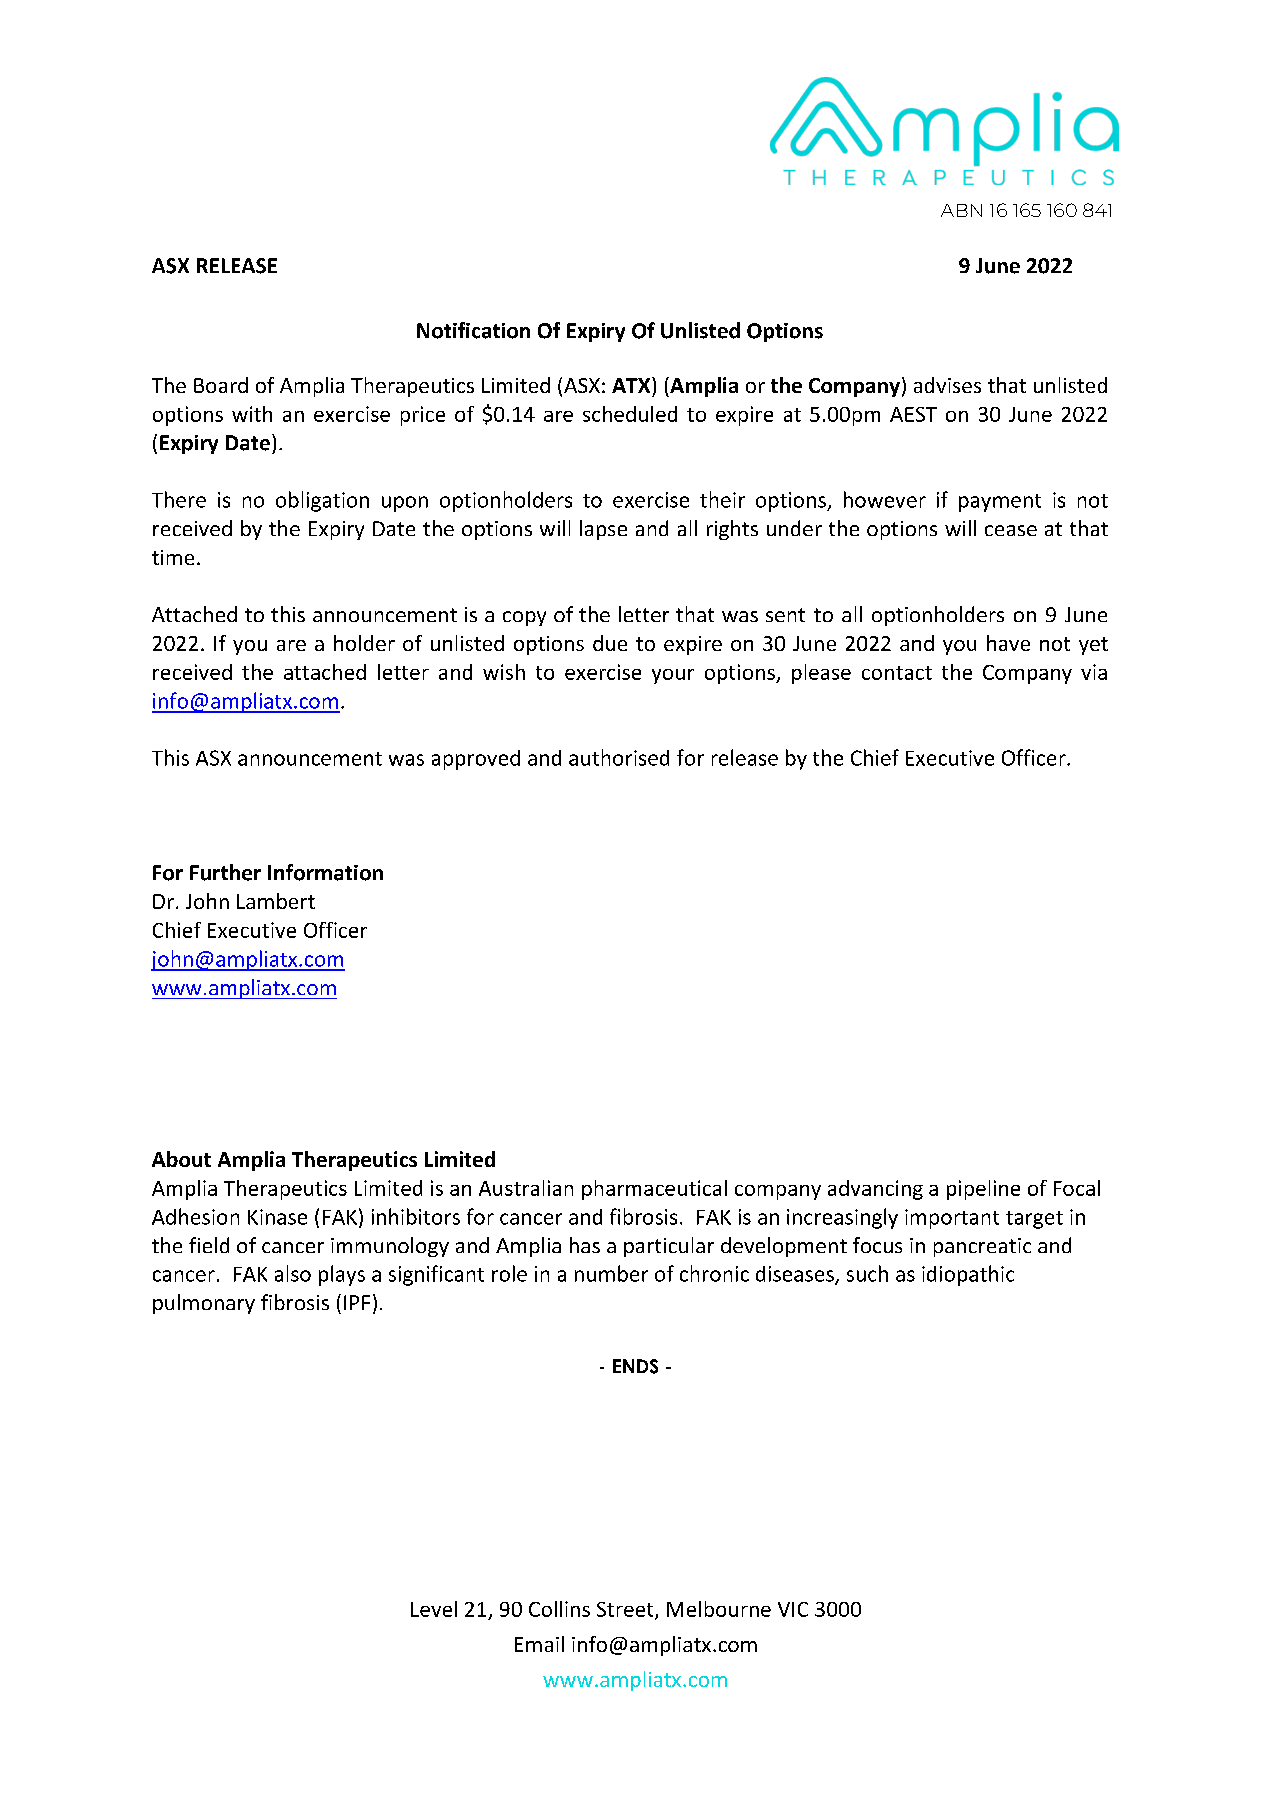 The height and width of the image is (1799, 1271). I want to click on VIC, so click(793, 1609).
